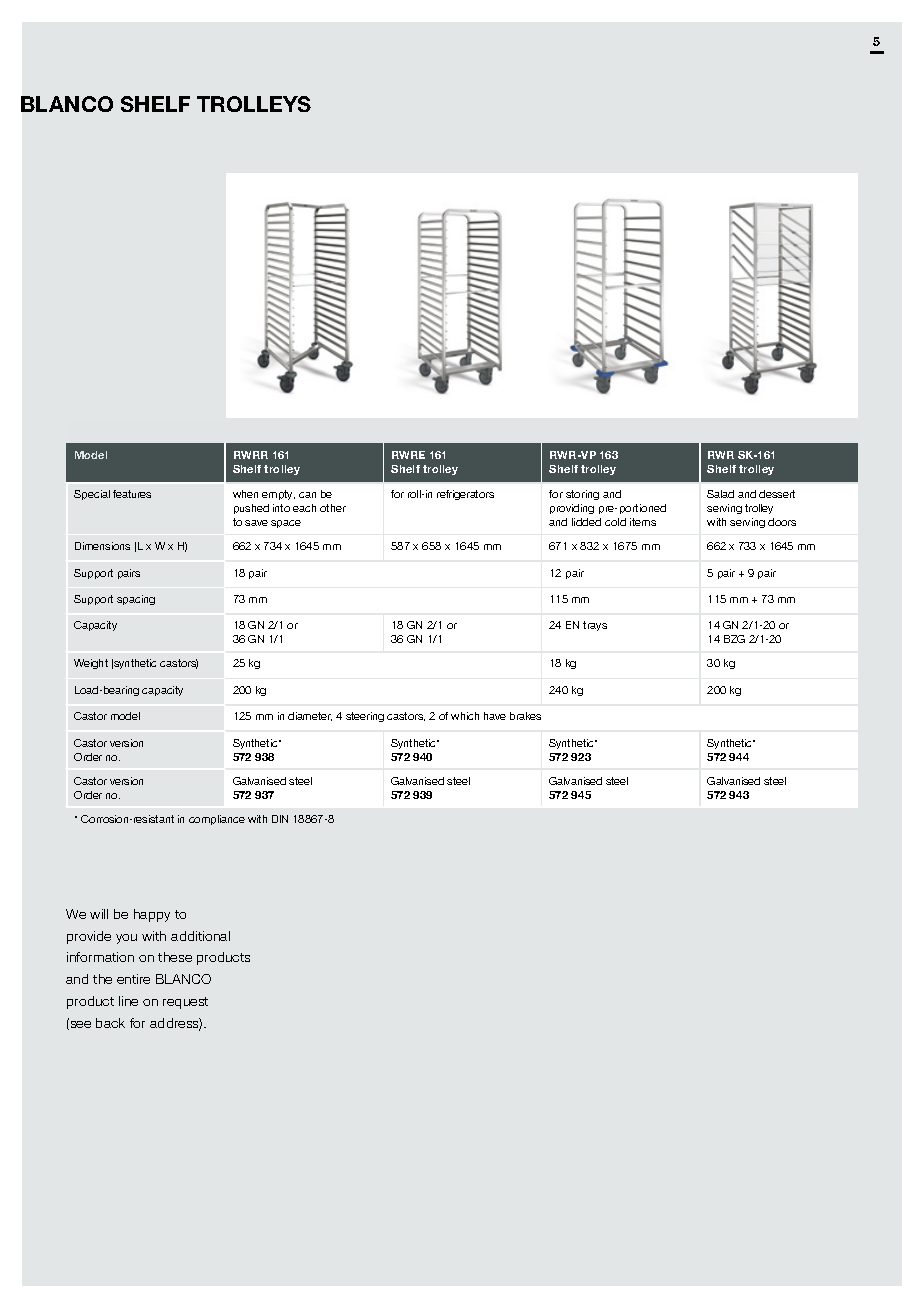 The image size is (924, 1308). What do you see at coordinates (132, 494) in the document?
I see `features` at bounding box center [132, 494].
